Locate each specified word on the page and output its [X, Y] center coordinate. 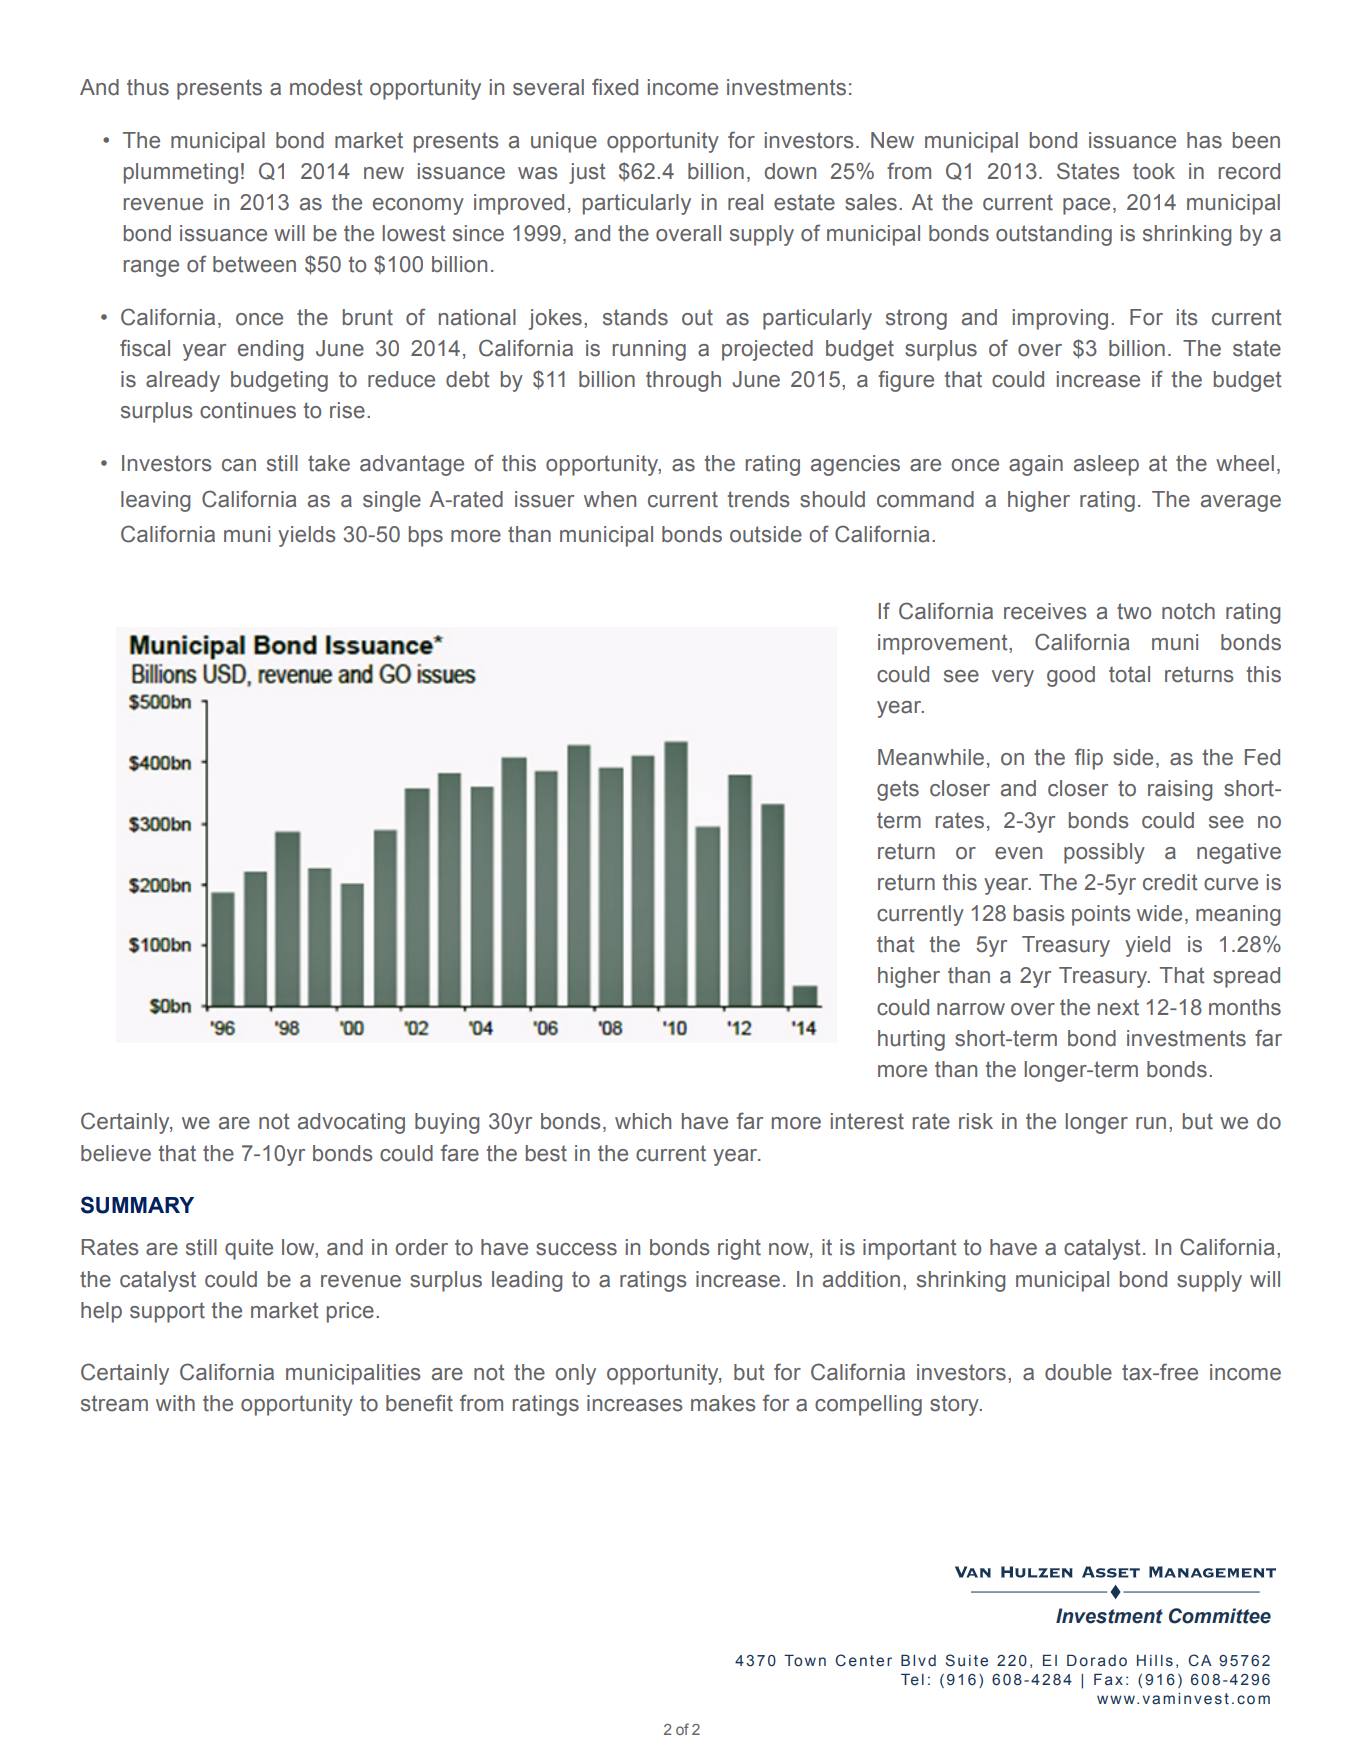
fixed [615, 87]
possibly [1104, 853]
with [175, 1403]
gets [898, 790]
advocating [351, 1123]
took [1154, 171]
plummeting [181, 173]
